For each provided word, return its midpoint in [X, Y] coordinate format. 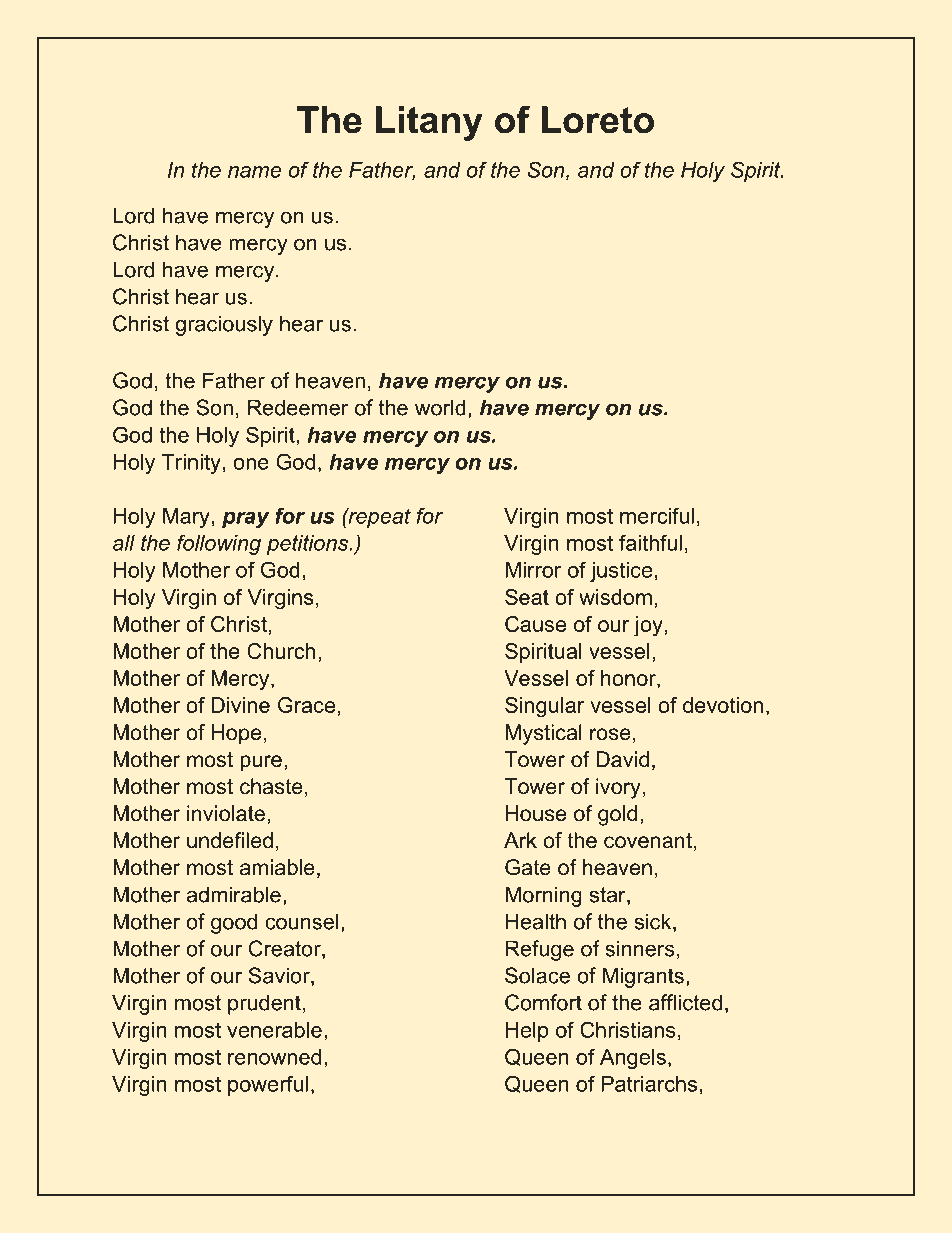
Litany [429, 123]
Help [527, 1032]
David [622, 759]
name [254, 172]
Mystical [544, 734]
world [440, 407]
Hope [236, 734]
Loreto [598, 120]
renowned [274, 1057]
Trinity [191, 464]
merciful [657, 515]
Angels [633, 1059]
